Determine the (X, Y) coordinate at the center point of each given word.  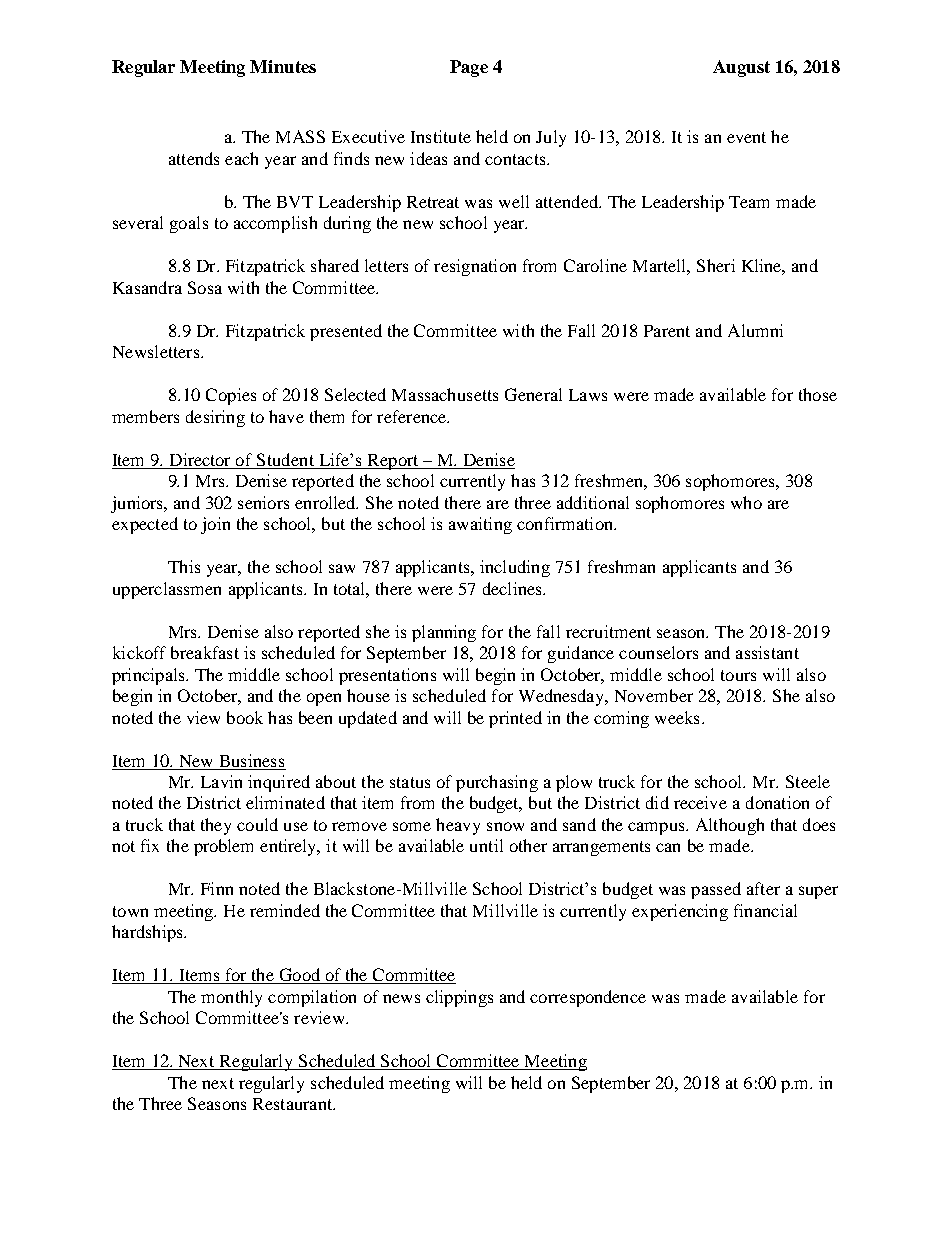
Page (469, 68)
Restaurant (294, 1104)
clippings (459, 998)
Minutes (283, 66)
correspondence (588, 998)
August (741, 68)
